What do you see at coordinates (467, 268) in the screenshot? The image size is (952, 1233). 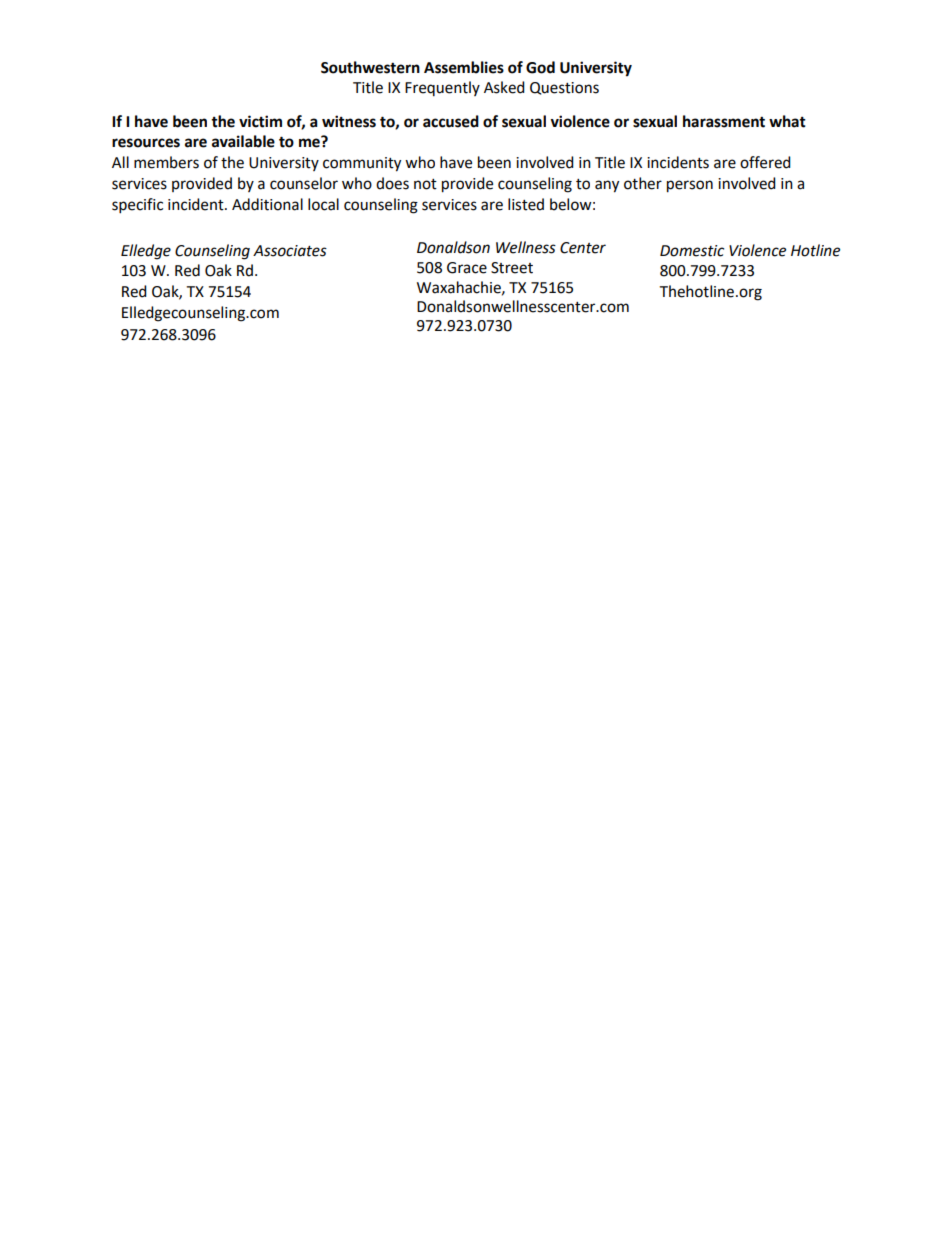 I see `Grace` at bounding box center [467, 268].
